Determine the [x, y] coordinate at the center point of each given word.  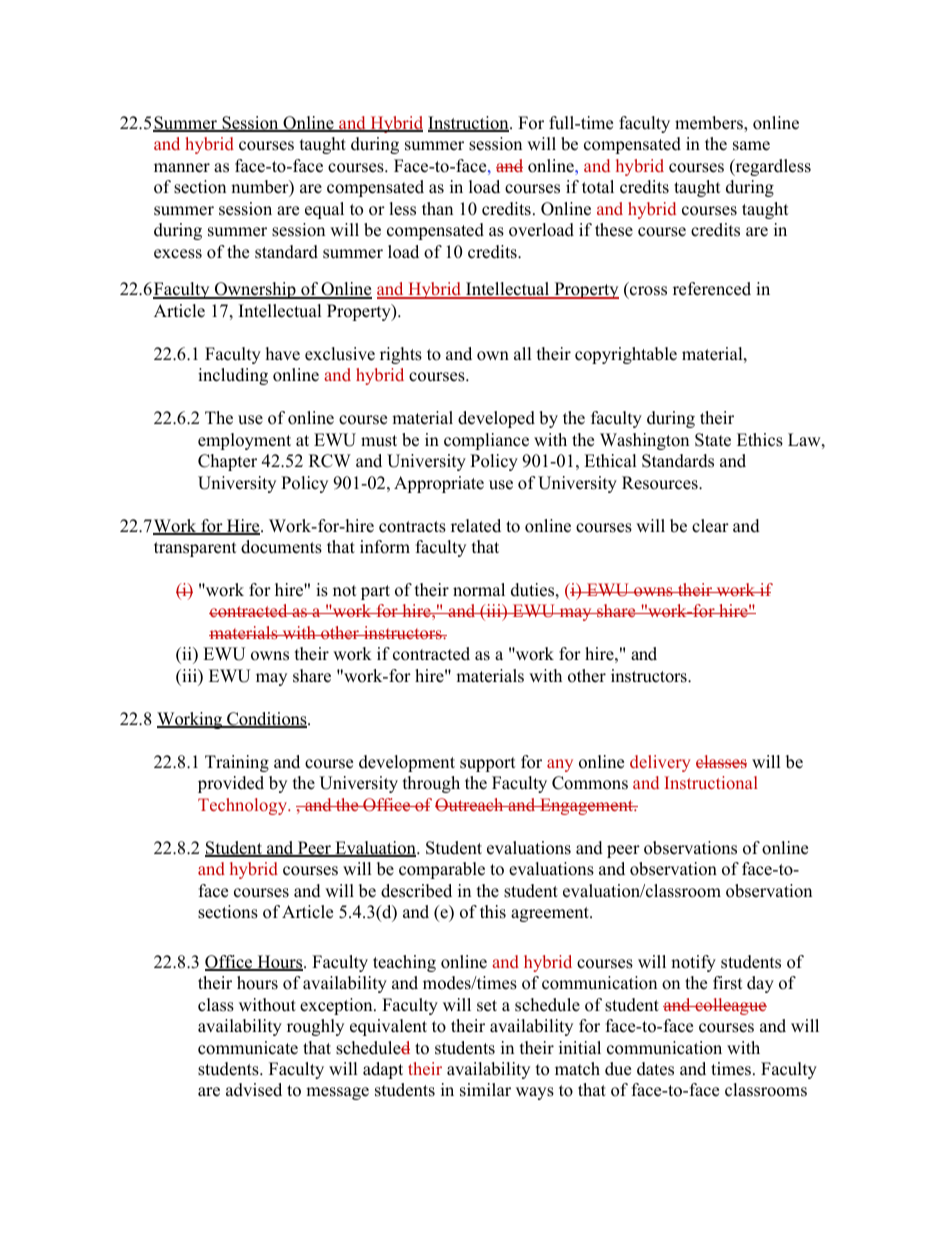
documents [281, 547]
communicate [248, 1048]
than [437, 208]
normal [479, 590]
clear [710, 526]
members [710, 124]
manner [182, 168]
